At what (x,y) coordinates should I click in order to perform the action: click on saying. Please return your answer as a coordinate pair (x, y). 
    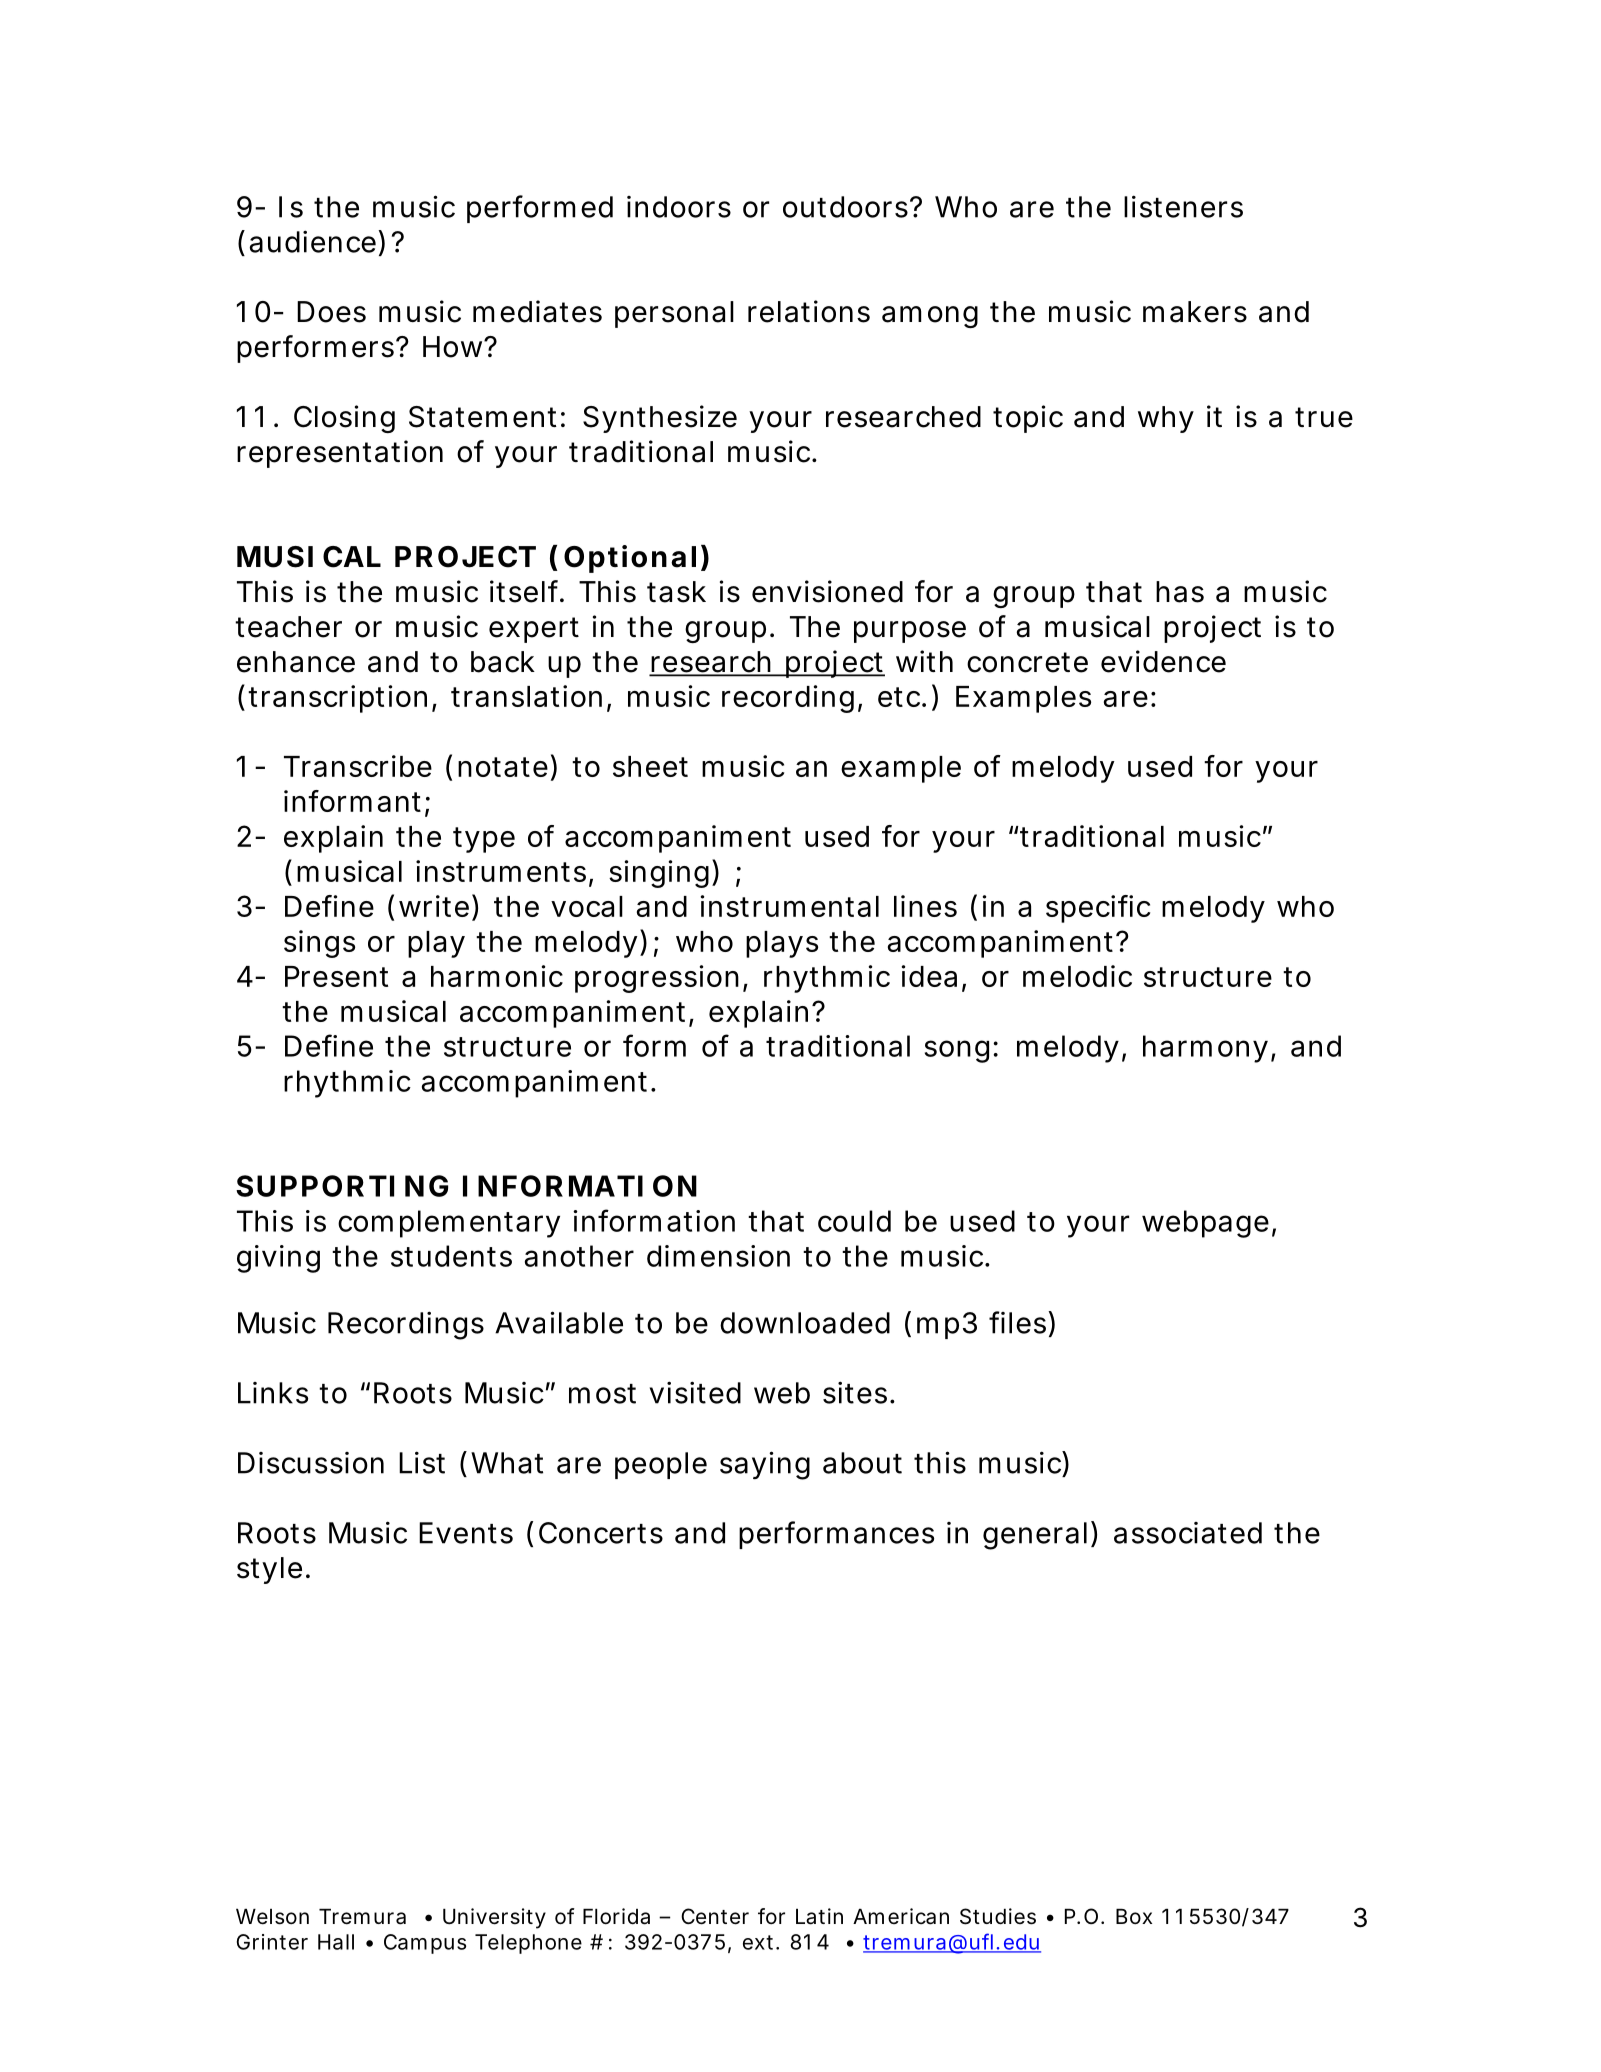
    Looking at the image, I should click on (765, 1465).
